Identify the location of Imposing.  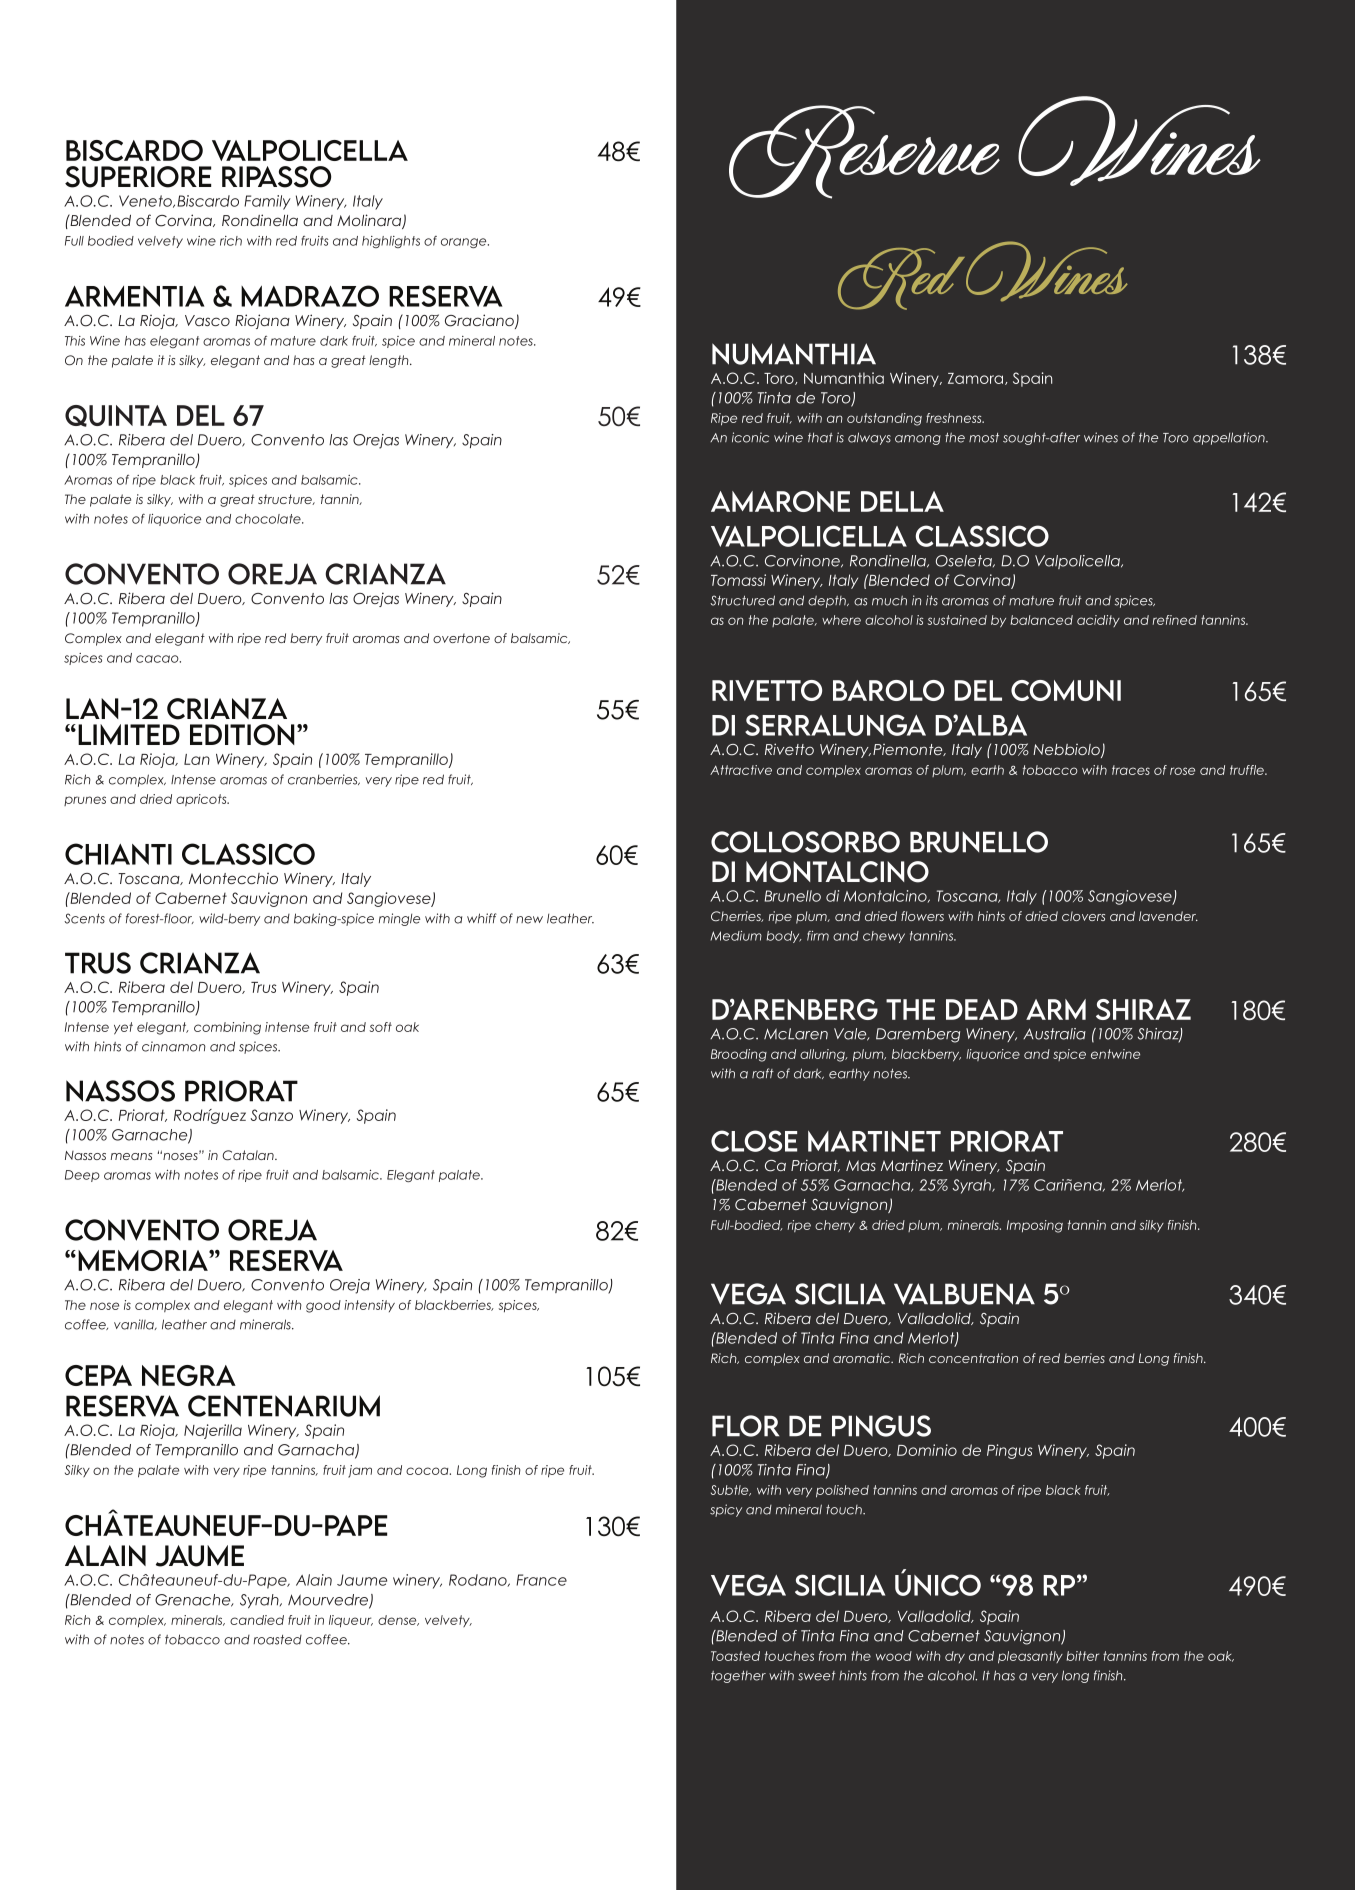
(1035, 1226).
